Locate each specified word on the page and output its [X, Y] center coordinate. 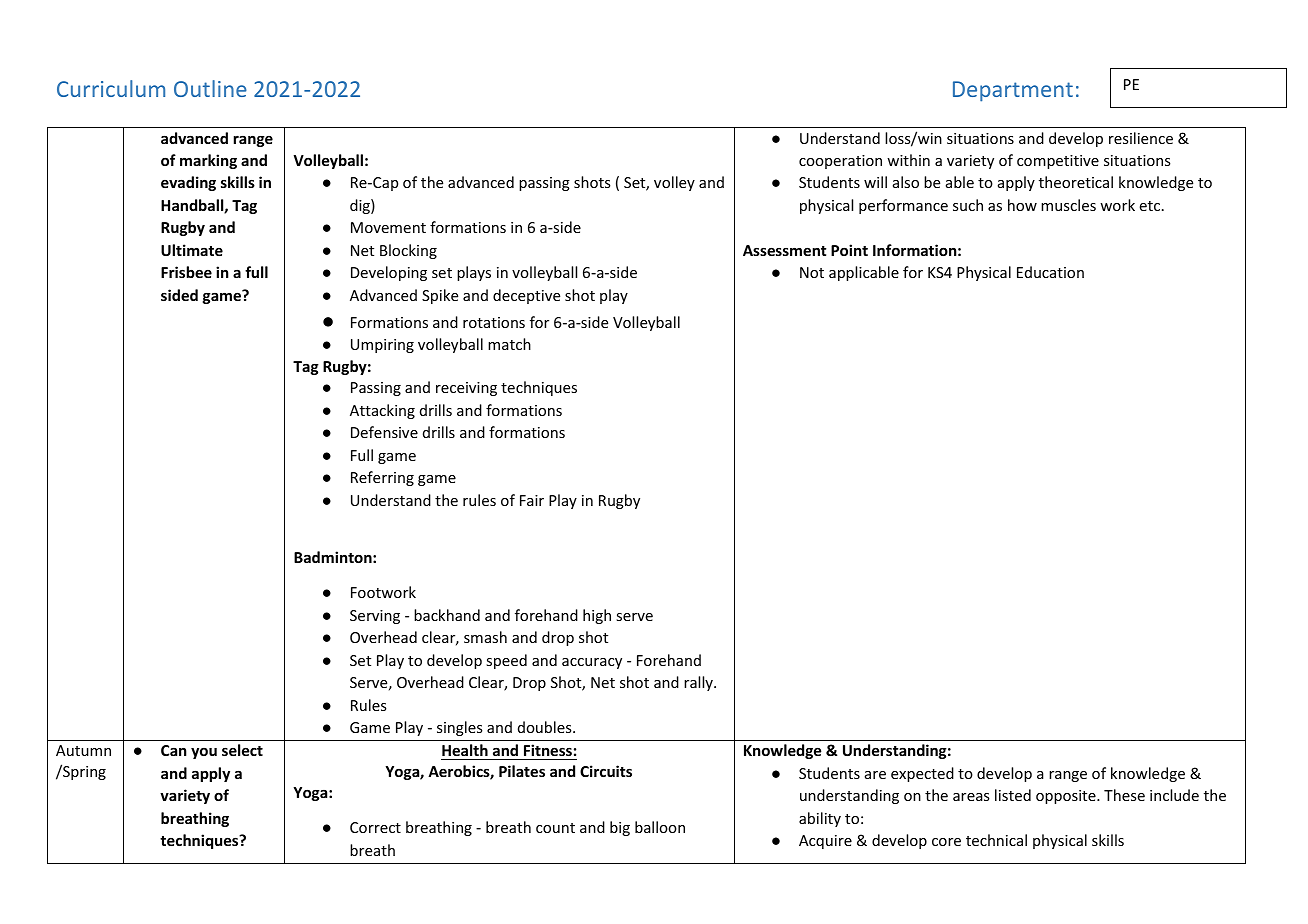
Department [1013, 91]
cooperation [840, 162]
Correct [375, 827]
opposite [1067, 797]
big [620, 828]
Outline [210, 88]
